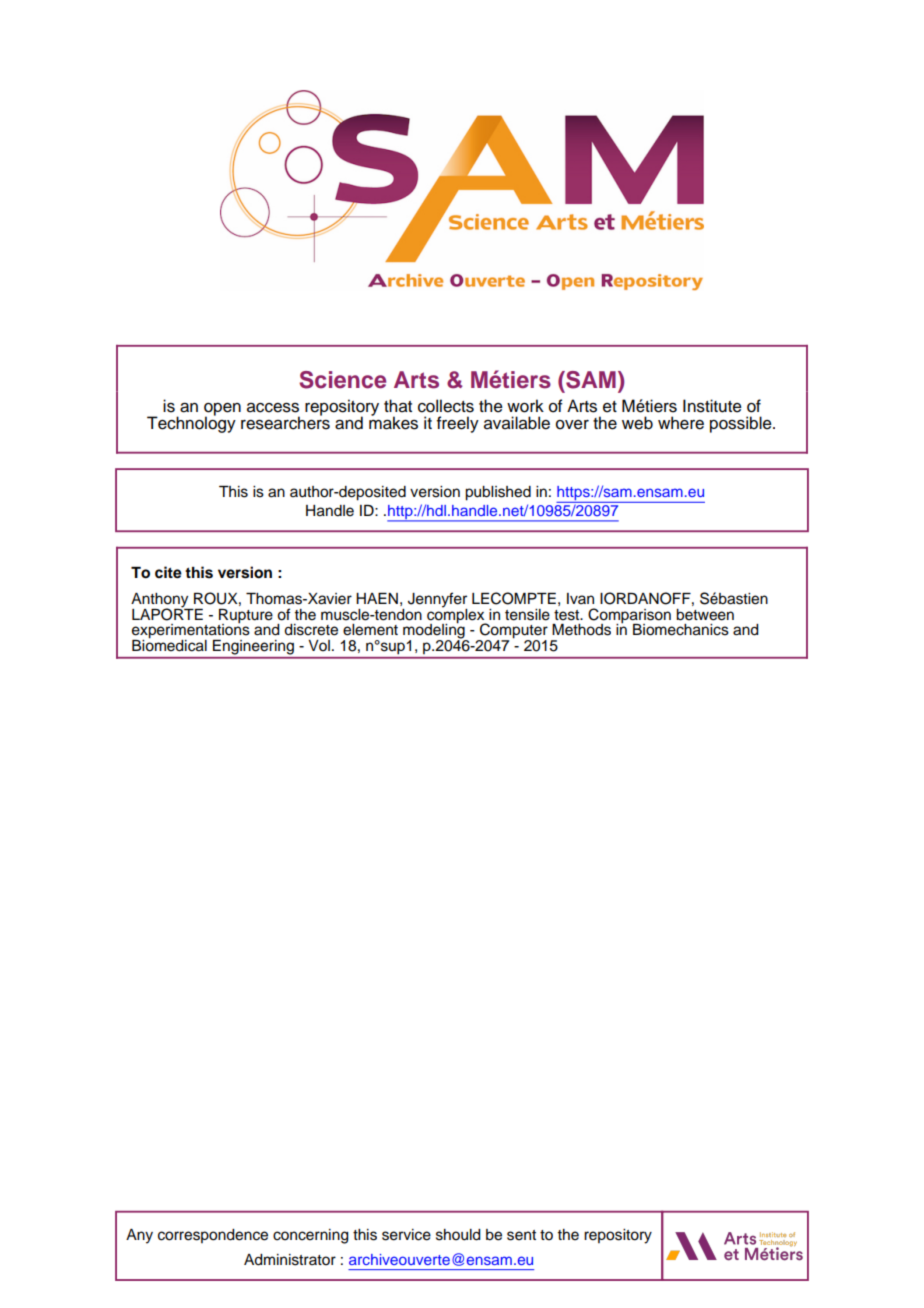 The width and height of the screenshot is (924, 1308). What do you see at coordinates (521, 1235) in the screenshot?
I see `sent` at bounding box center [521, 1235].
